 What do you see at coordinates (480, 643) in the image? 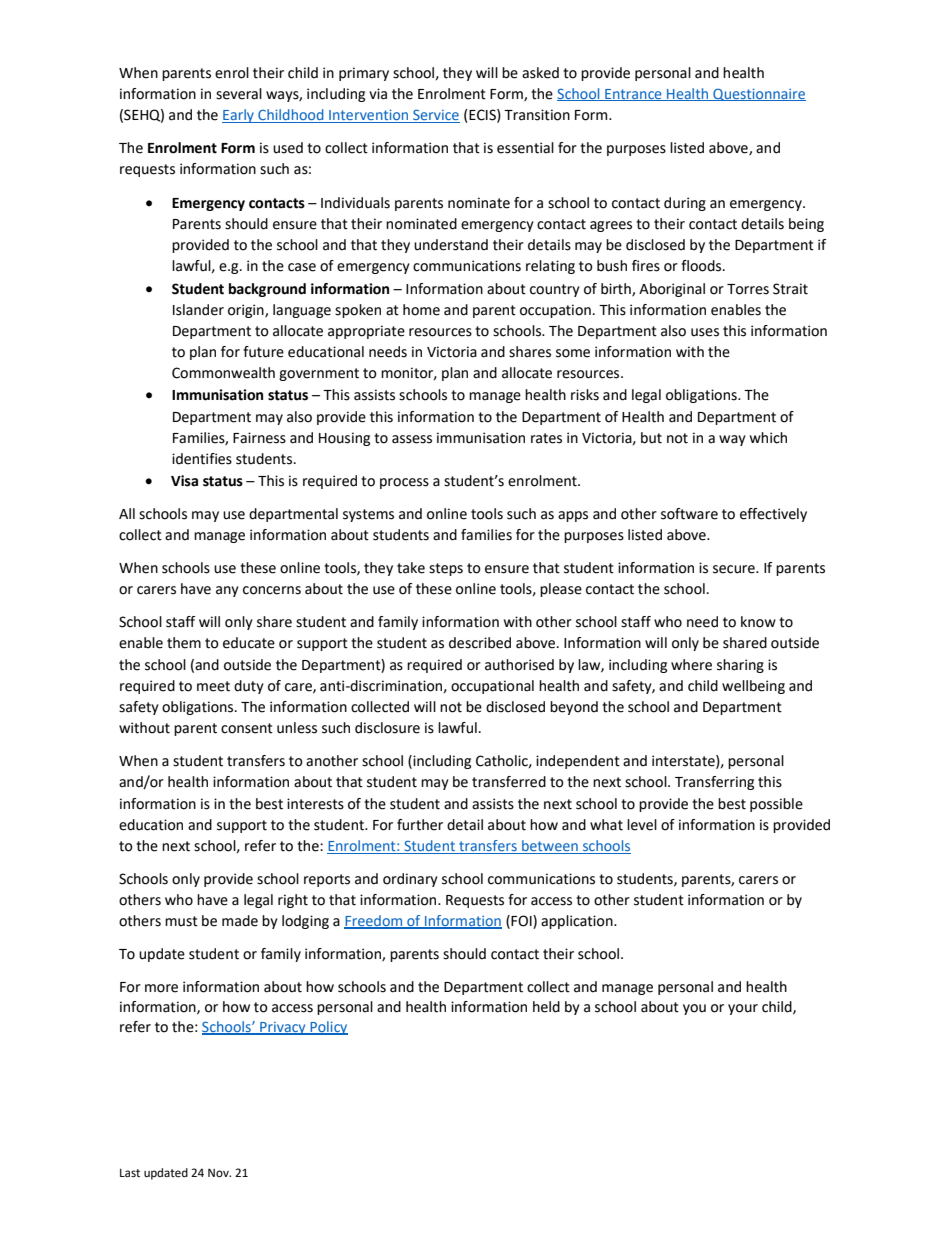
I see `described` at bounding box center [480, 643].
